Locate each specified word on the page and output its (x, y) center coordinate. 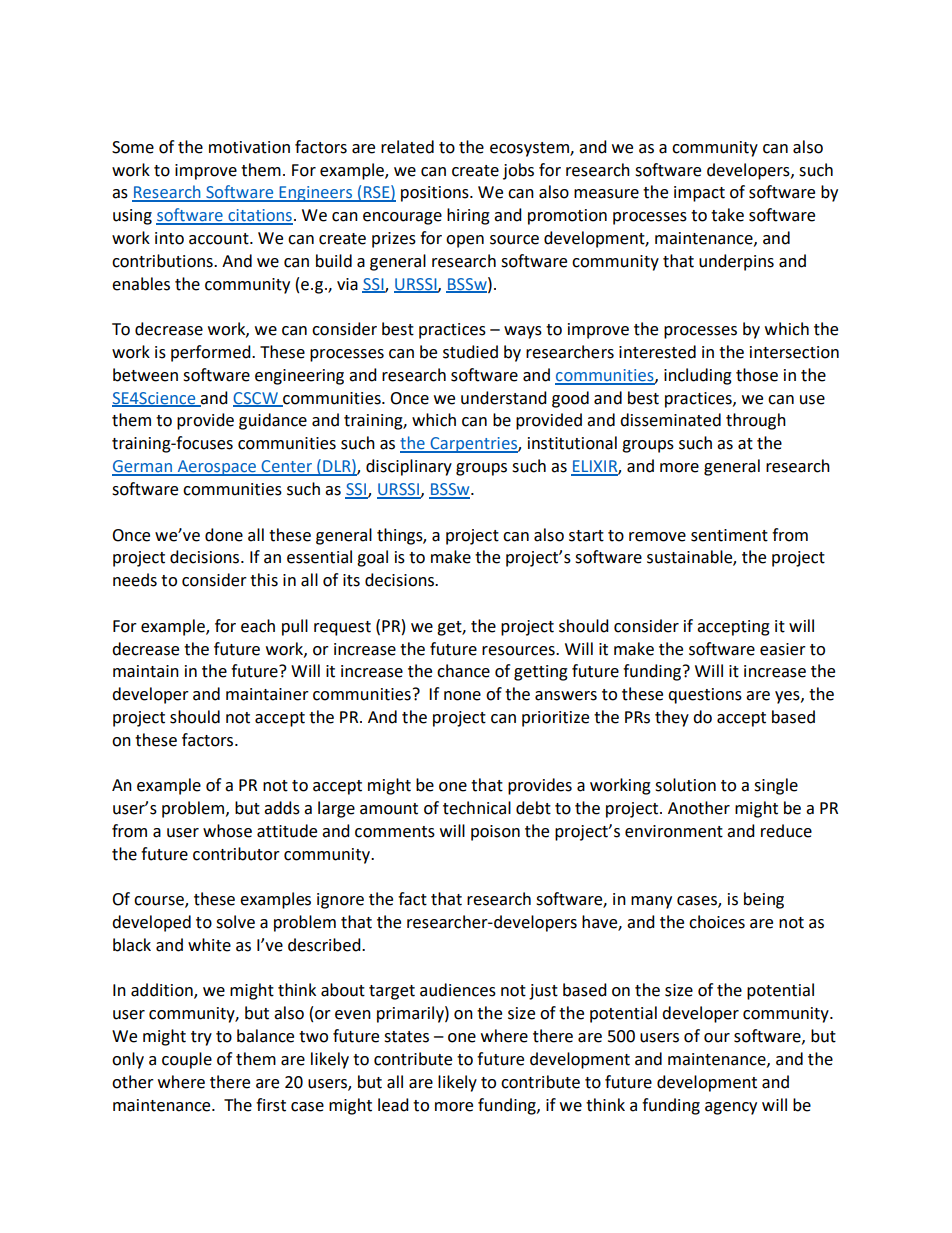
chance (463, 671)
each (258, 626)
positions (436, 194)
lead (393, 1105)
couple (187, 1060)
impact (699, 194)
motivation (249, 147)
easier (783, 649)
